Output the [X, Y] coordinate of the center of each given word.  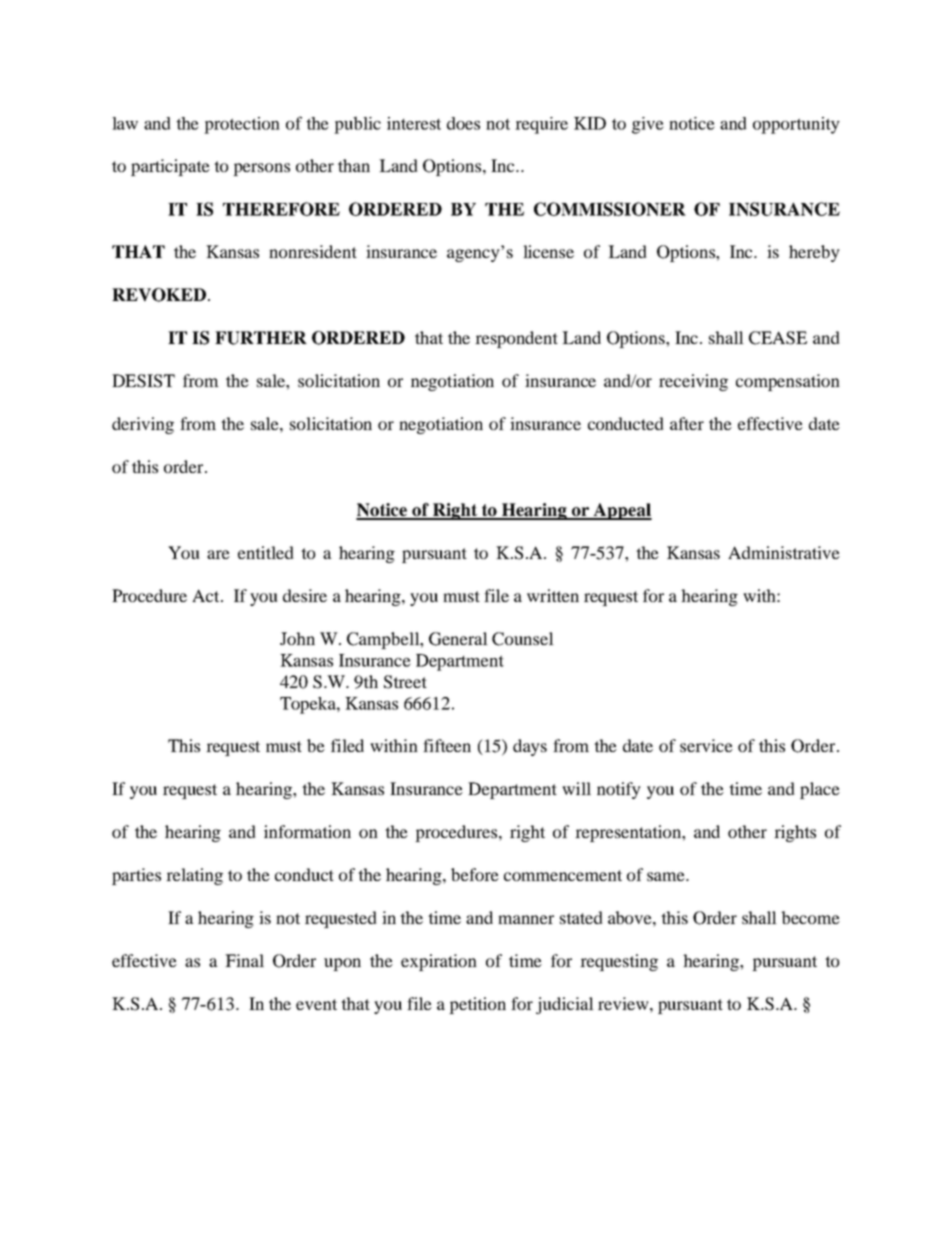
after [687, 423]
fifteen [447, 745]
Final [244, 960]
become [810, 917]
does [463, 123]
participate [170, 167]
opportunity [796, 125]
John [297, 638]
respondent [516, 339]
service [706, 745]
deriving [143, 425]
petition [477, 1005]
